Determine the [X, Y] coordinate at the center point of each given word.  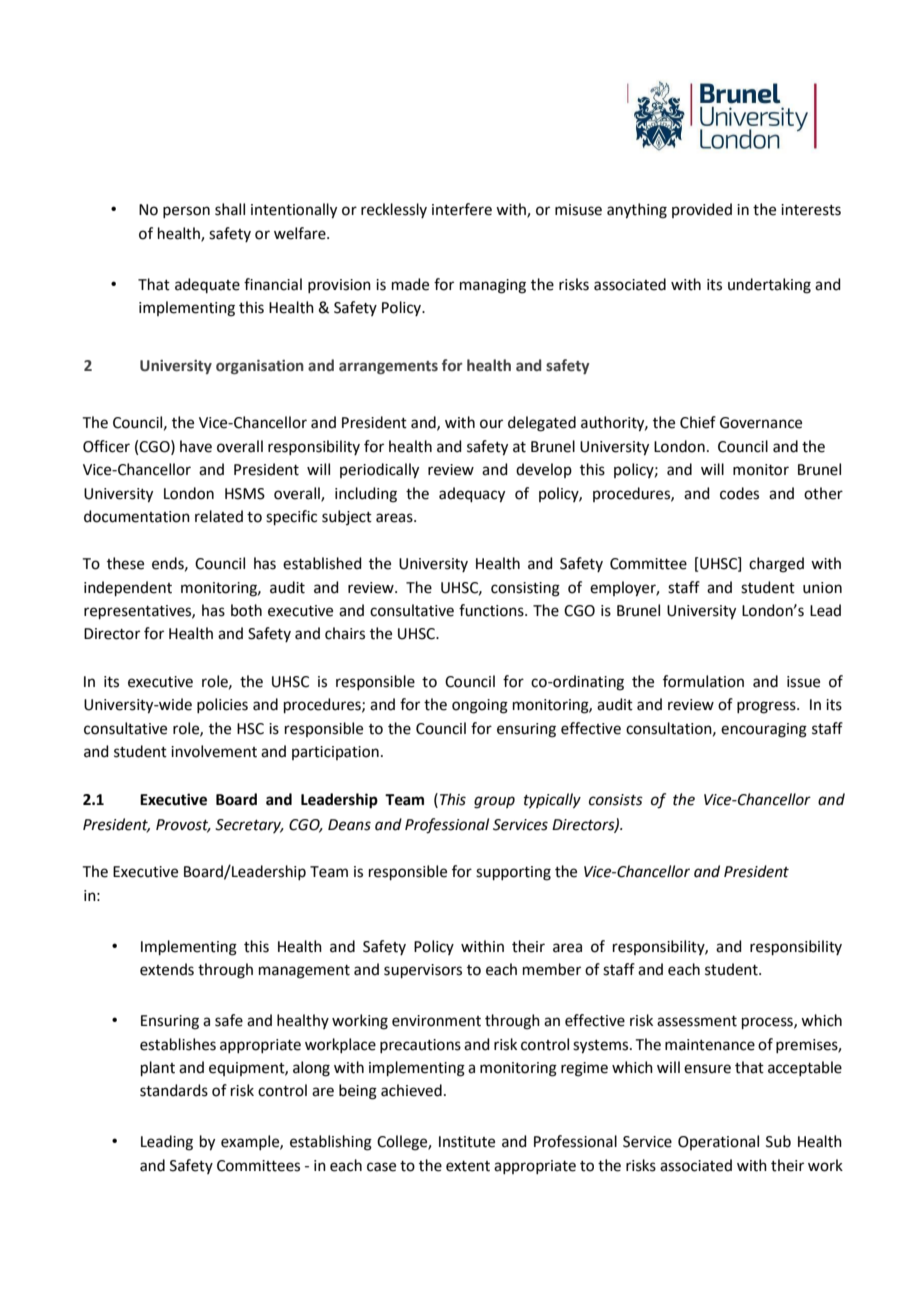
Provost [183, 825]
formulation [703, 681]
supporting [513, 873]
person [186, 212]
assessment [697, 1021]
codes [739, 493]
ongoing [480, 706]
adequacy [472, 495]
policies [222, 705]
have [196, 446]
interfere [462, 209]
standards [174, 1090]
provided [702, 210]
